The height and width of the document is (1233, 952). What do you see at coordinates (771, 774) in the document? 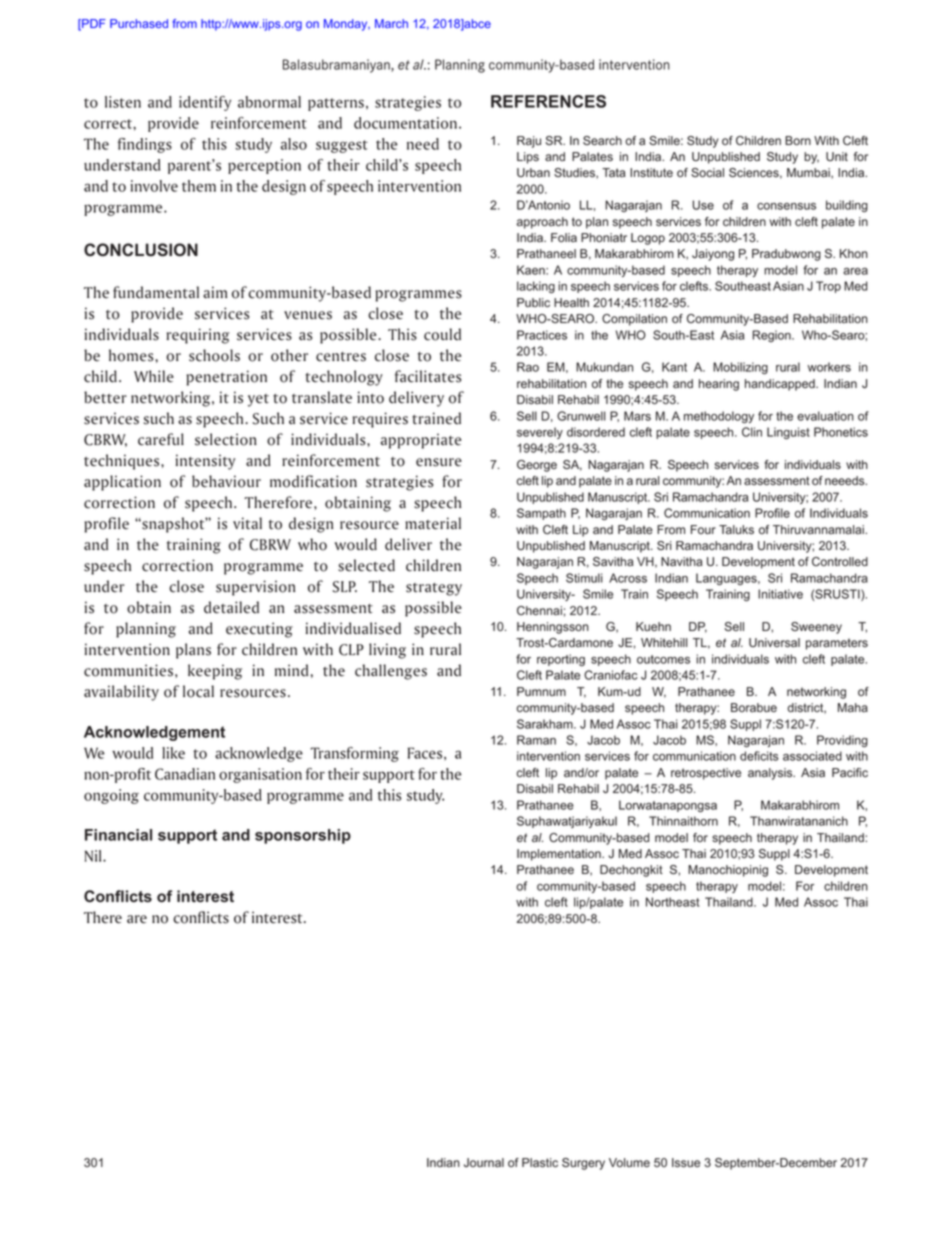
I see `analysis` at bounding box center [771, 774].
